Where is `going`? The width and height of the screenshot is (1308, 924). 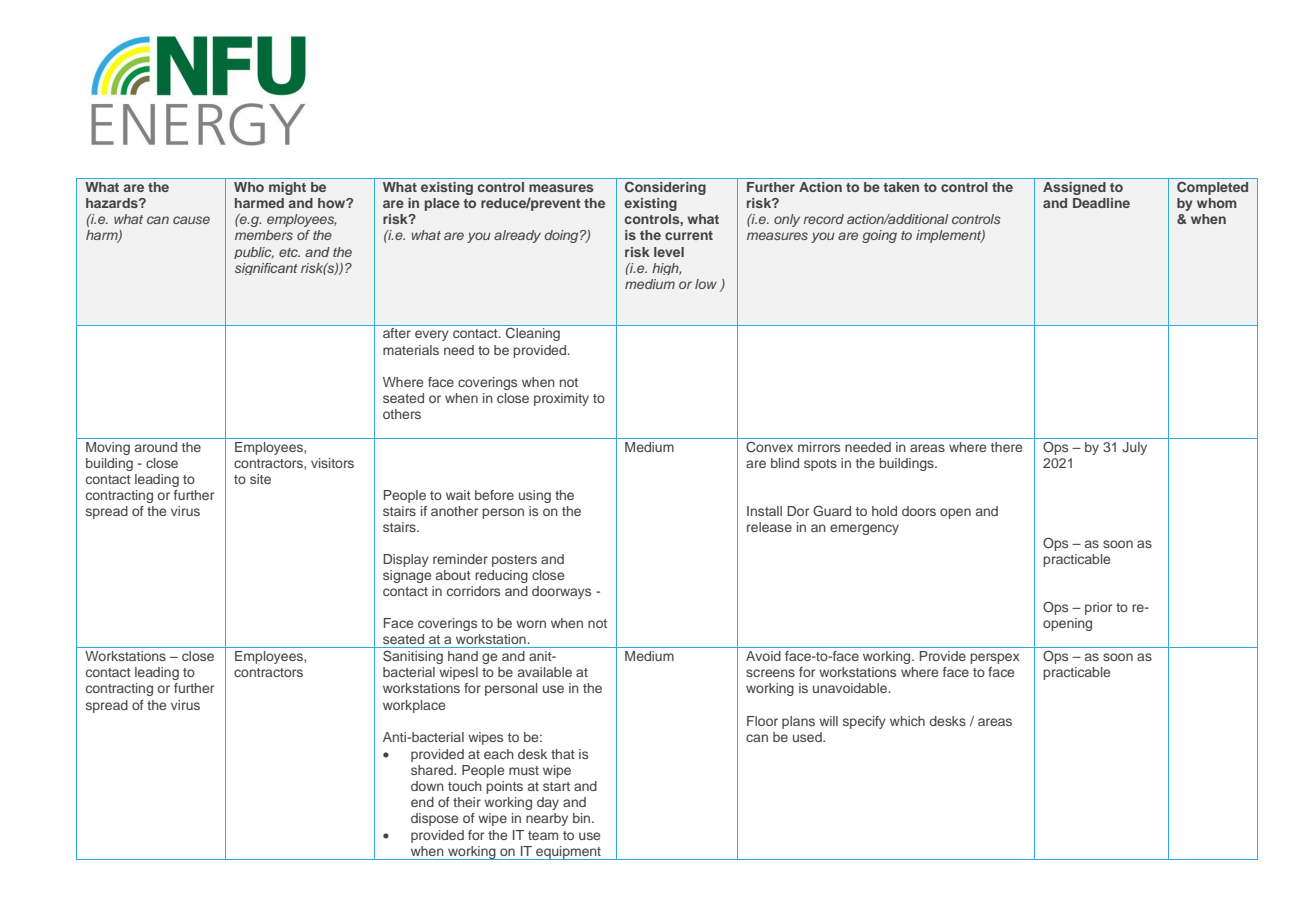 going is located at coordinates (879, 236).
